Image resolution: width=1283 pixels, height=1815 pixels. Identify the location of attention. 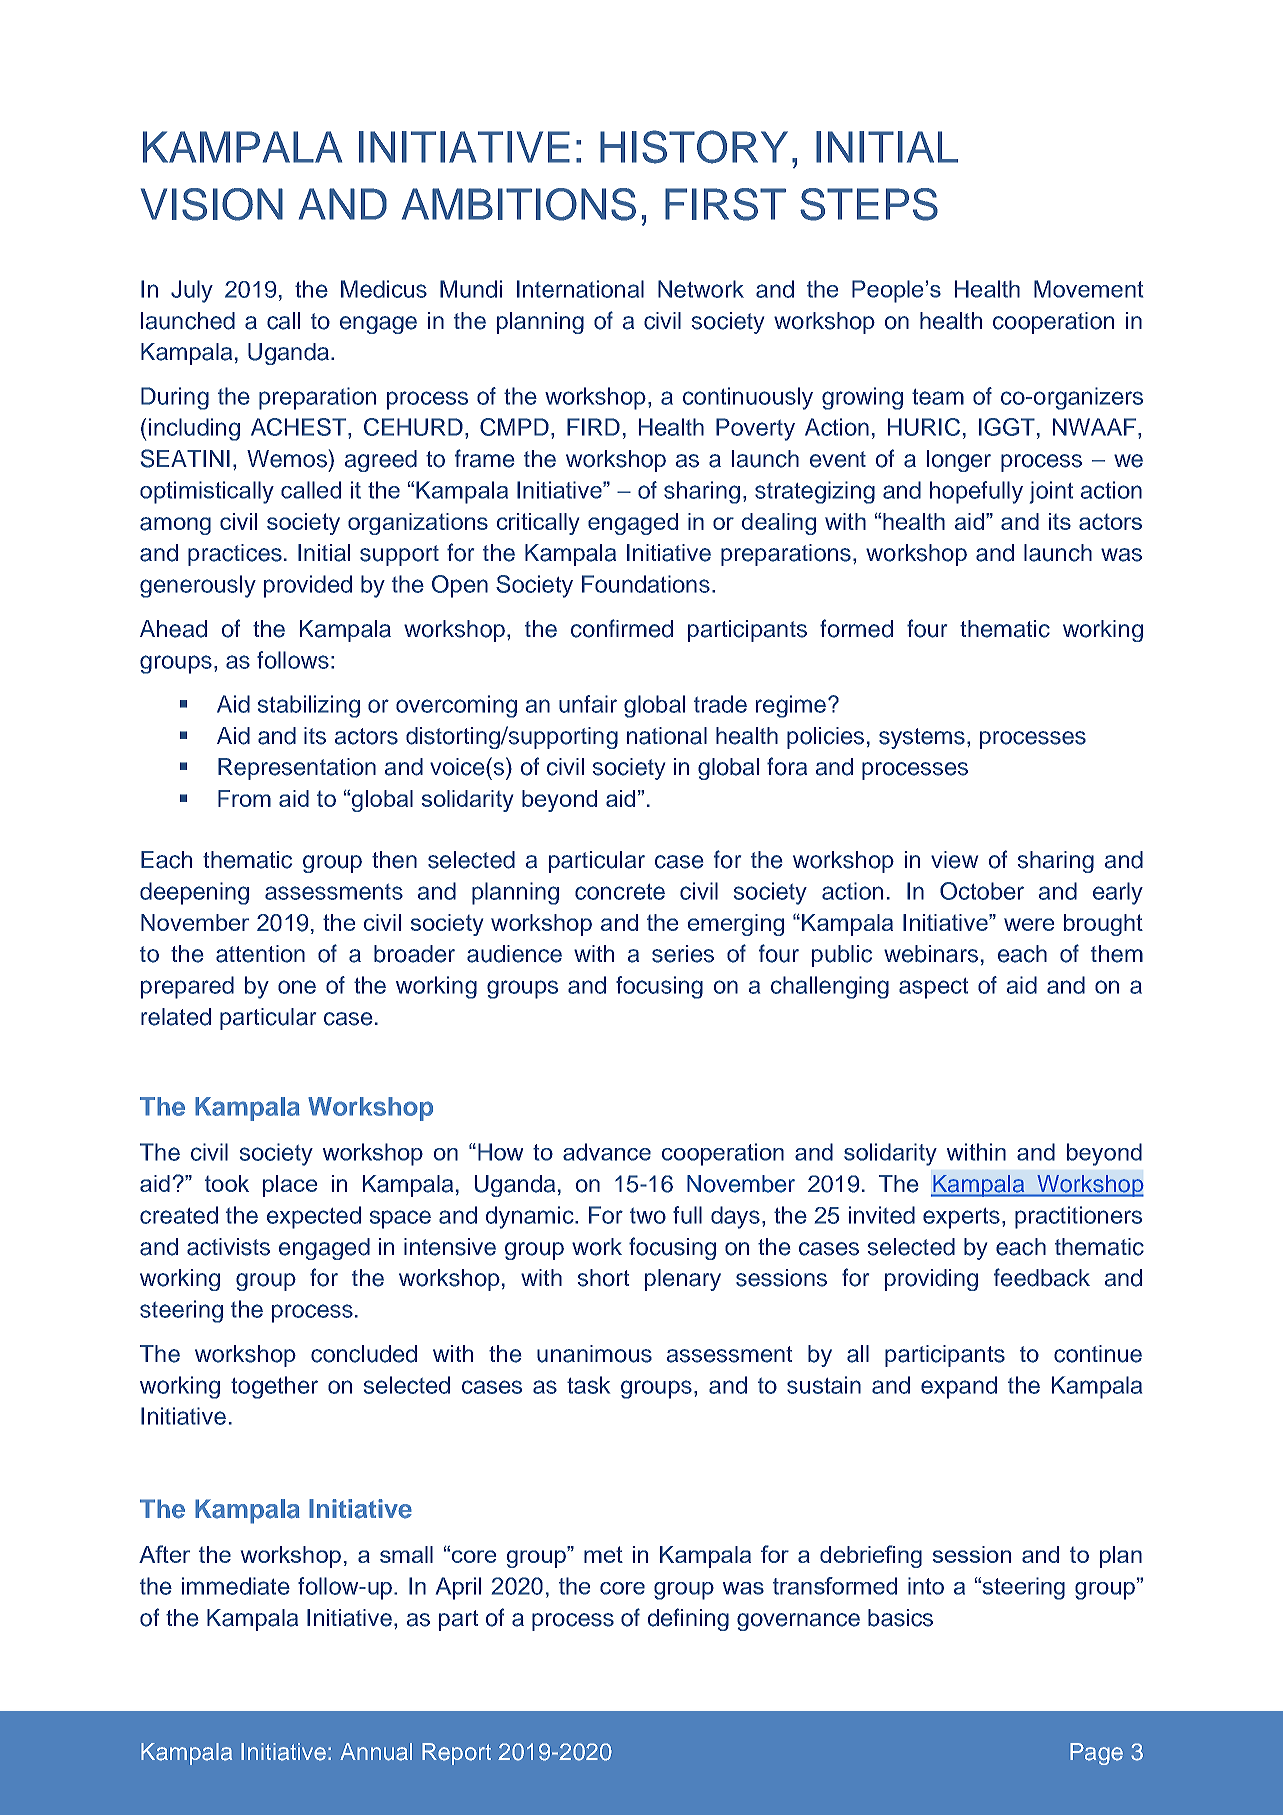
(260, 954).
